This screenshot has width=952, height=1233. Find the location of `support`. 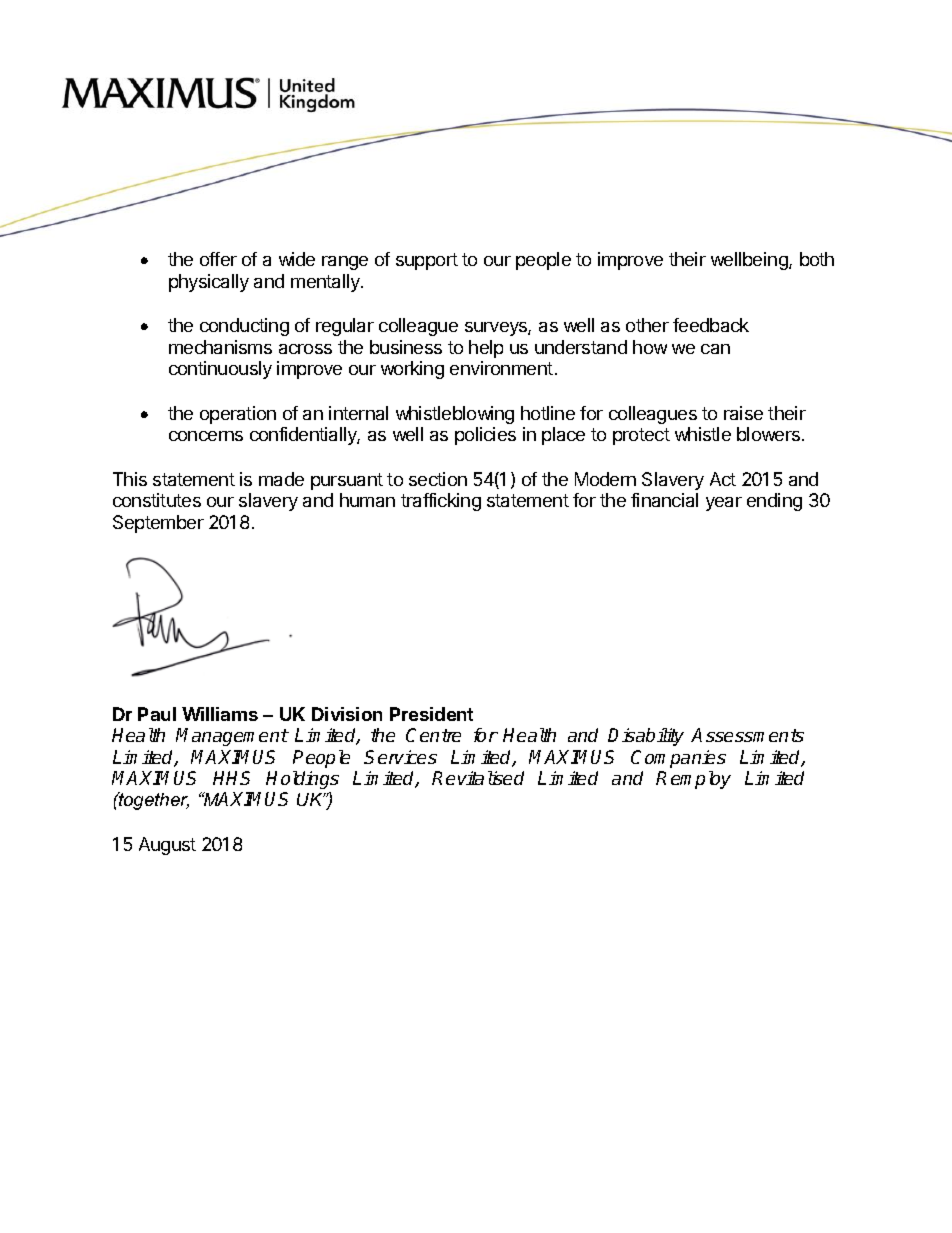

support is located at coordinates (427, 261).
